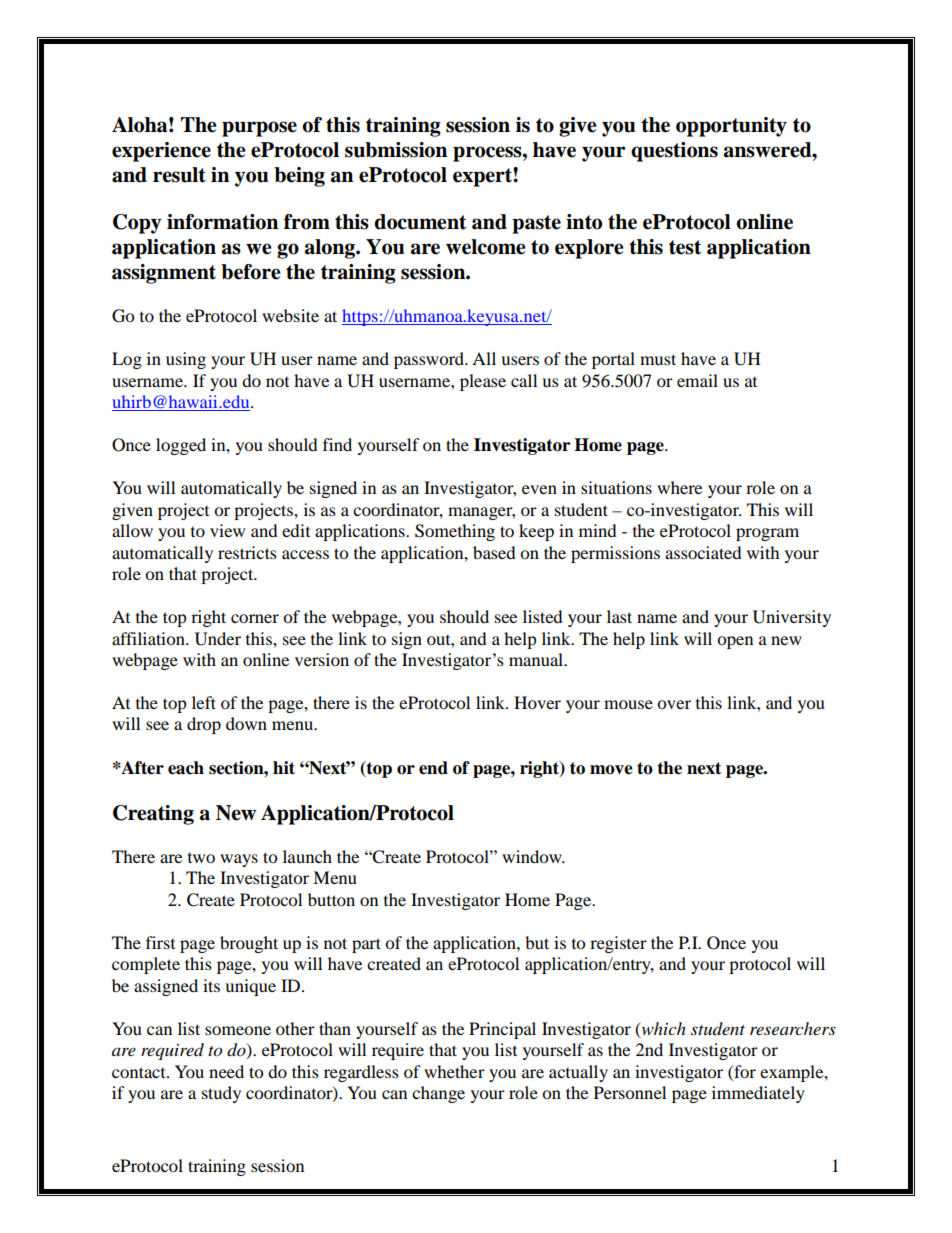 The height and width of the image is (1233, 952). What do you see at coordinates (179, 175) in the image?
I see `result` at bounding box center [179, 175].
